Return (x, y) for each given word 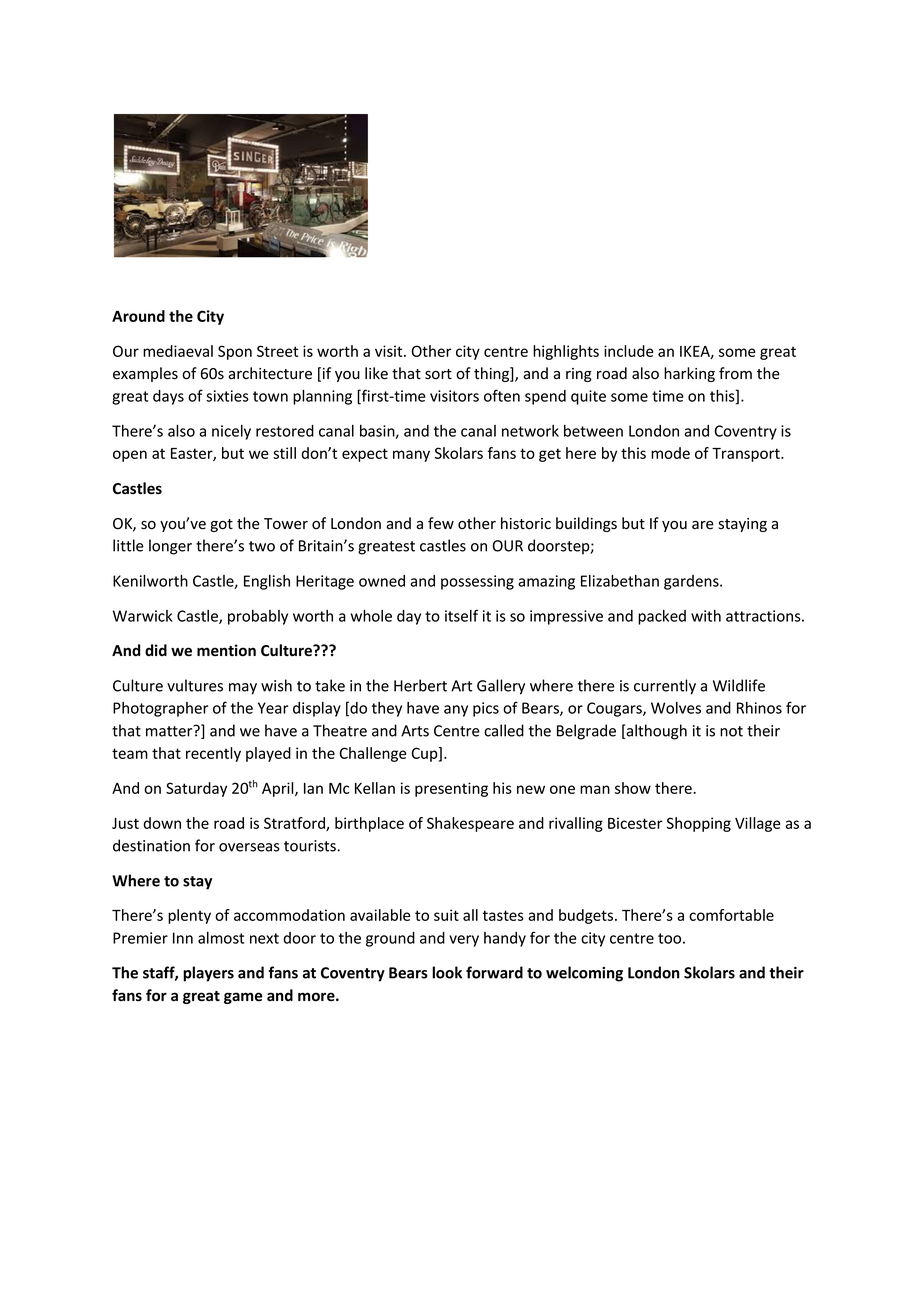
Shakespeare (470, 824)
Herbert (420, 685)
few (441, 523)
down (162, 823)
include (628, 351)
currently (665, 687)
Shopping (699, 824)
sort (438, 374)
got (221, 525)
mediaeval (178, 351)
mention (226, 650)
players (208, 974)
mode (670, 453)
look (447, 972)
